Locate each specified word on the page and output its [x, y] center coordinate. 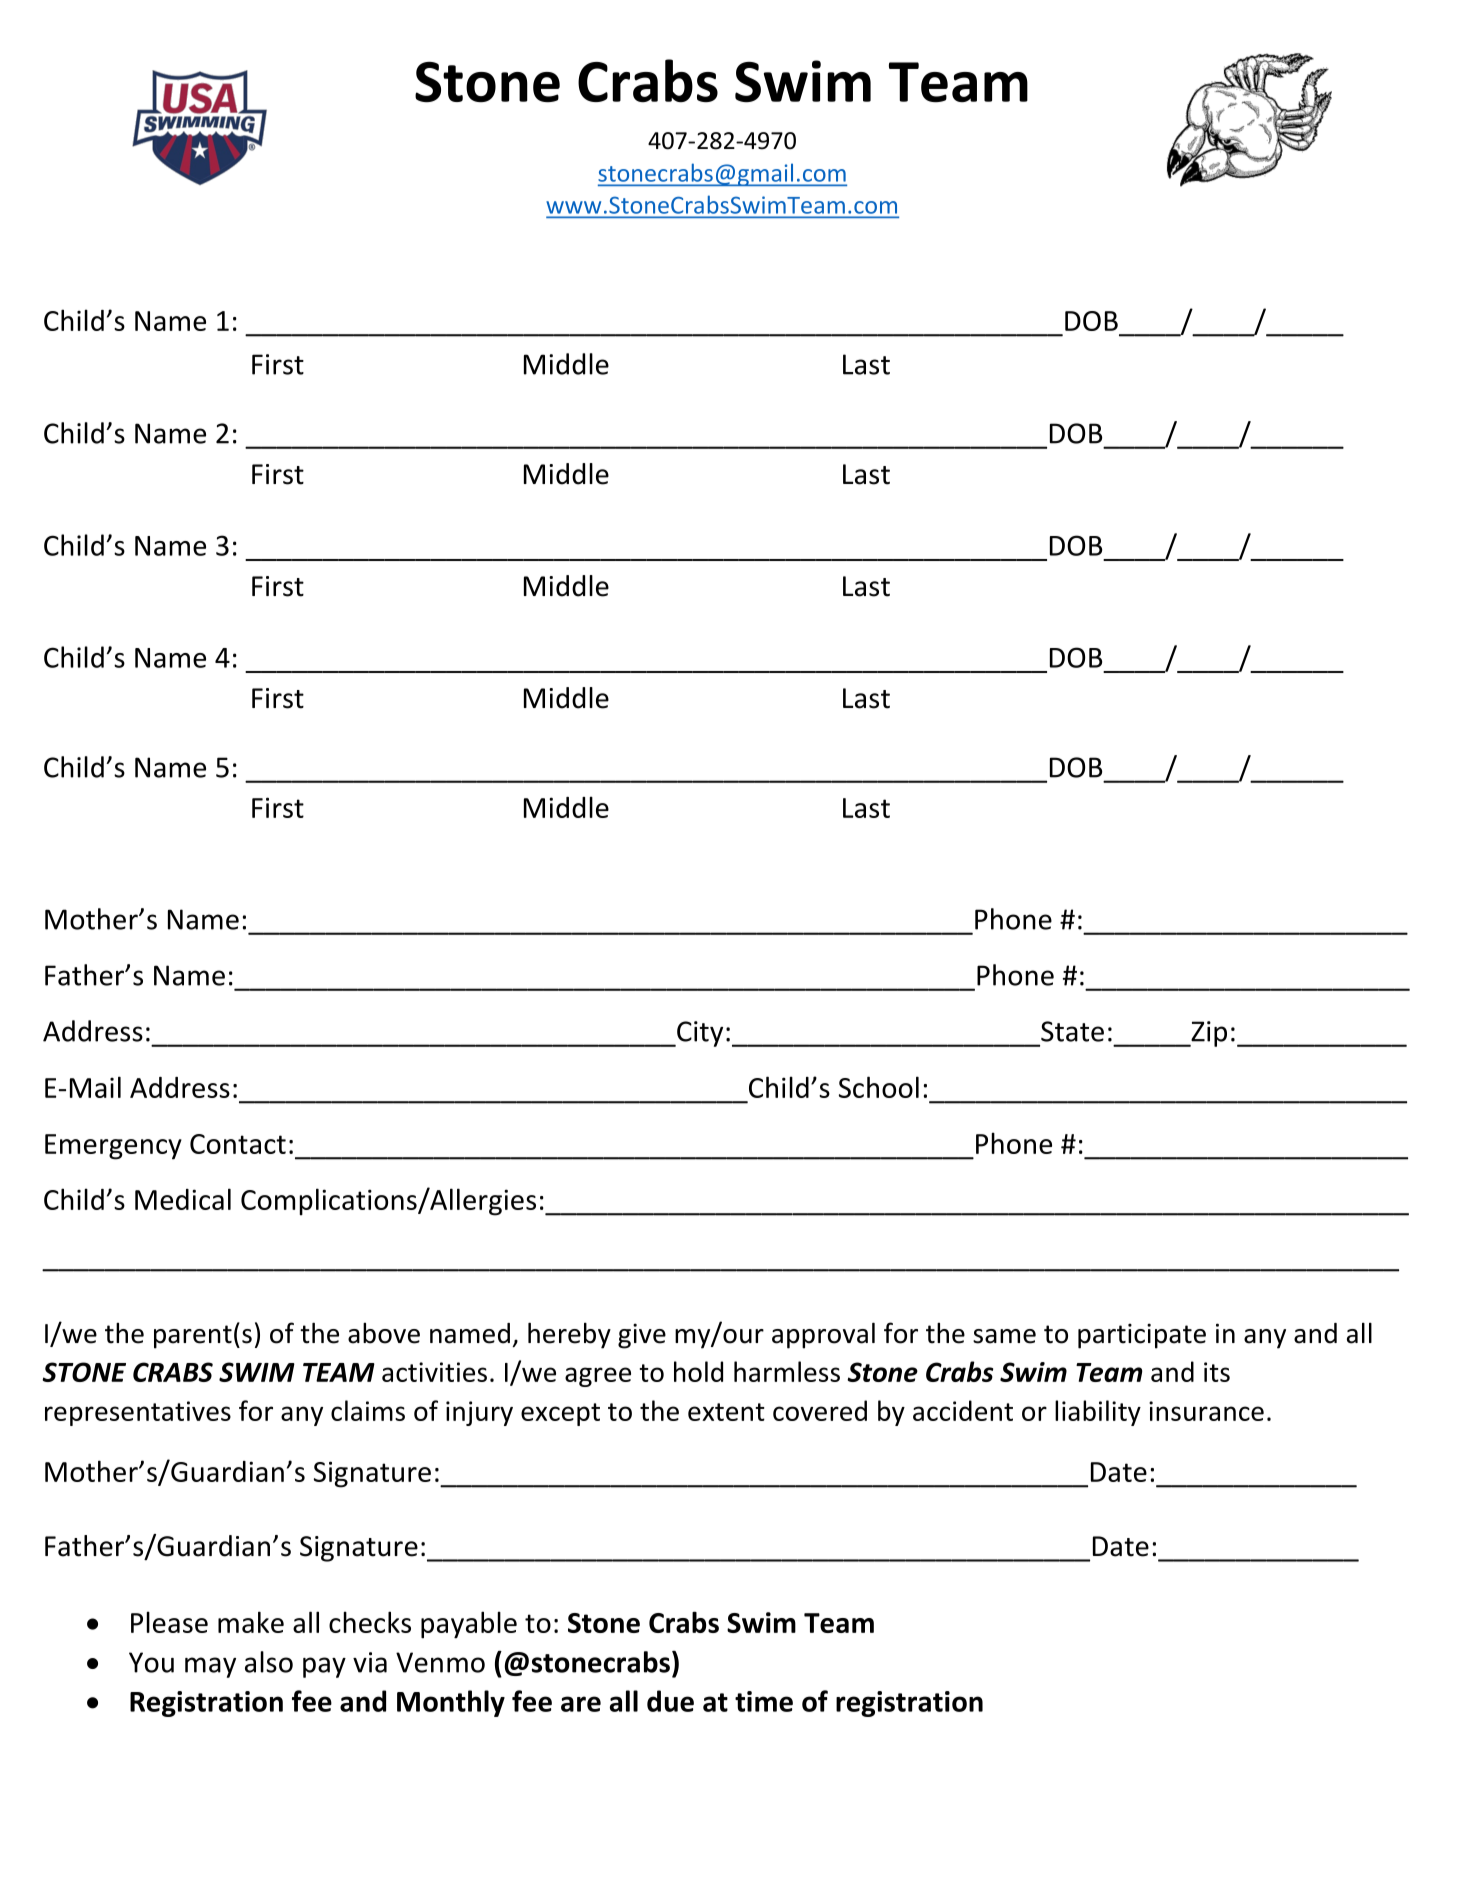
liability [1098, 1413]
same [1004, 1336]
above [384, 1333]
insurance [1206, 1411]
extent [726, 1412]
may [210, 1667]
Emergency [113, 1147]
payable [469, 1625]
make [251, 1622]
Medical [183, 1199]
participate [1142, 1336]
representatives [138, 1413]
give [642, 1336]
